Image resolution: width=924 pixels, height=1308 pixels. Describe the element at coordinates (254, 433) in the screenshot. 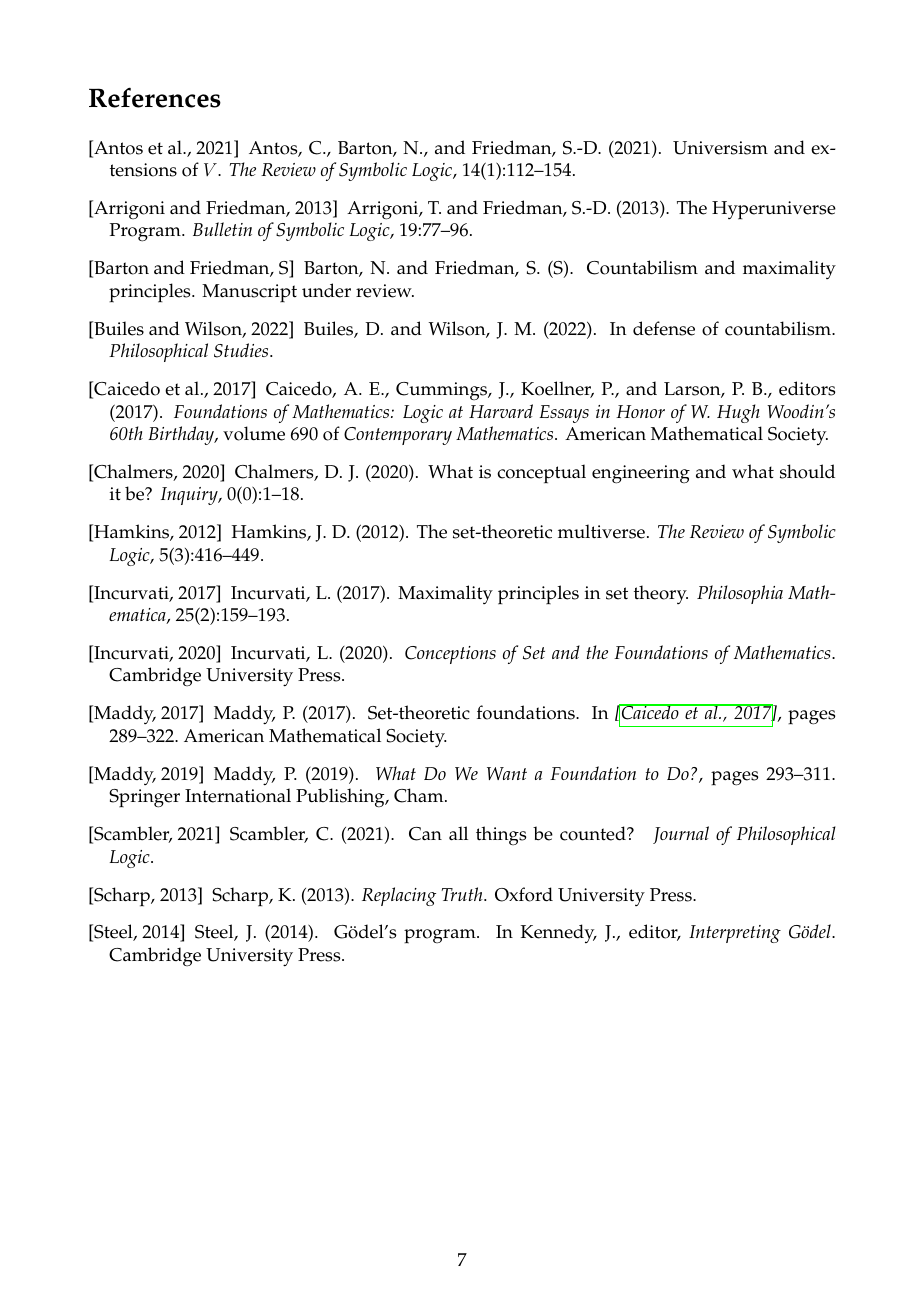

I see `volume` at that location.
